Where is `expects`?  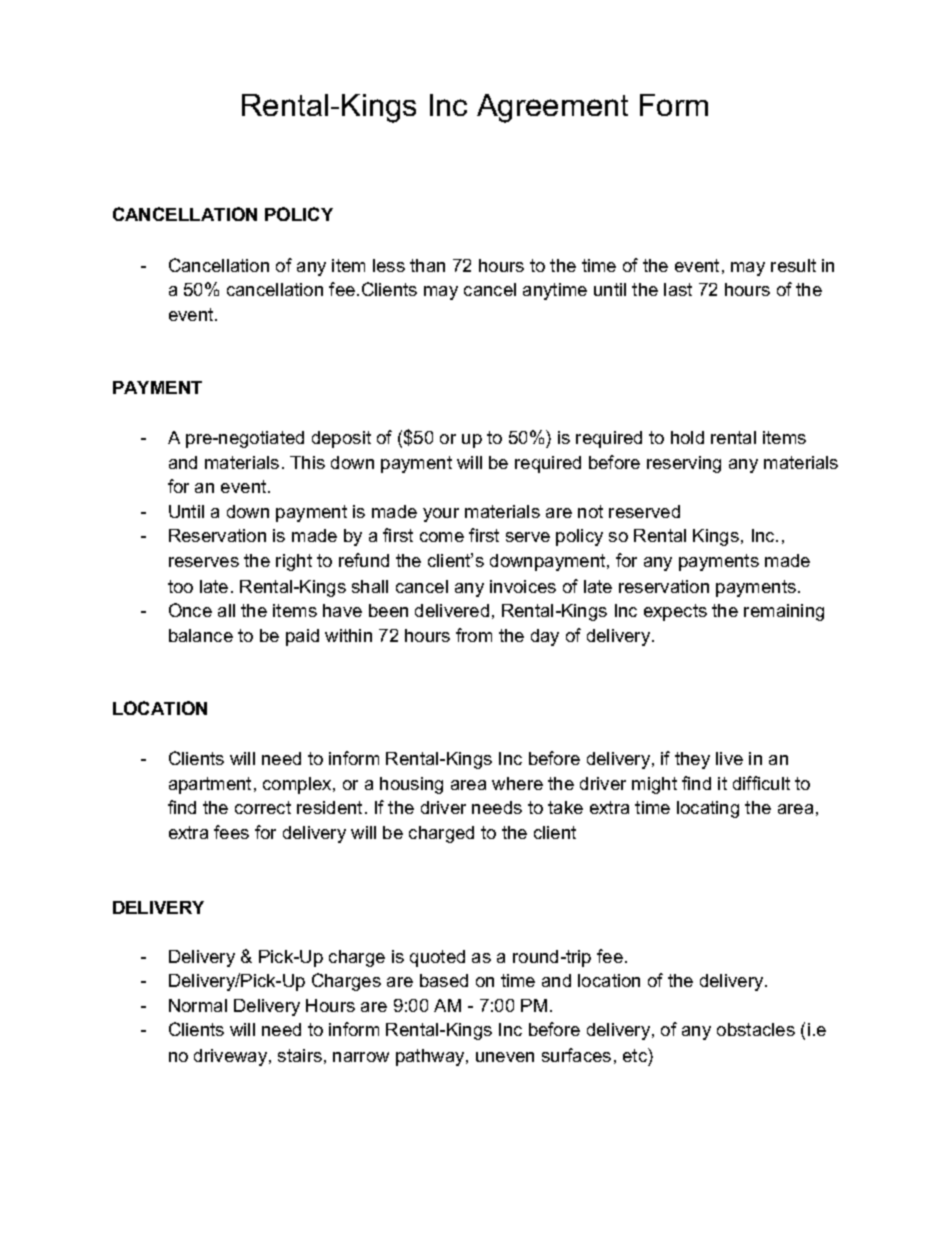
expects is located at coordinates (675, 612).
